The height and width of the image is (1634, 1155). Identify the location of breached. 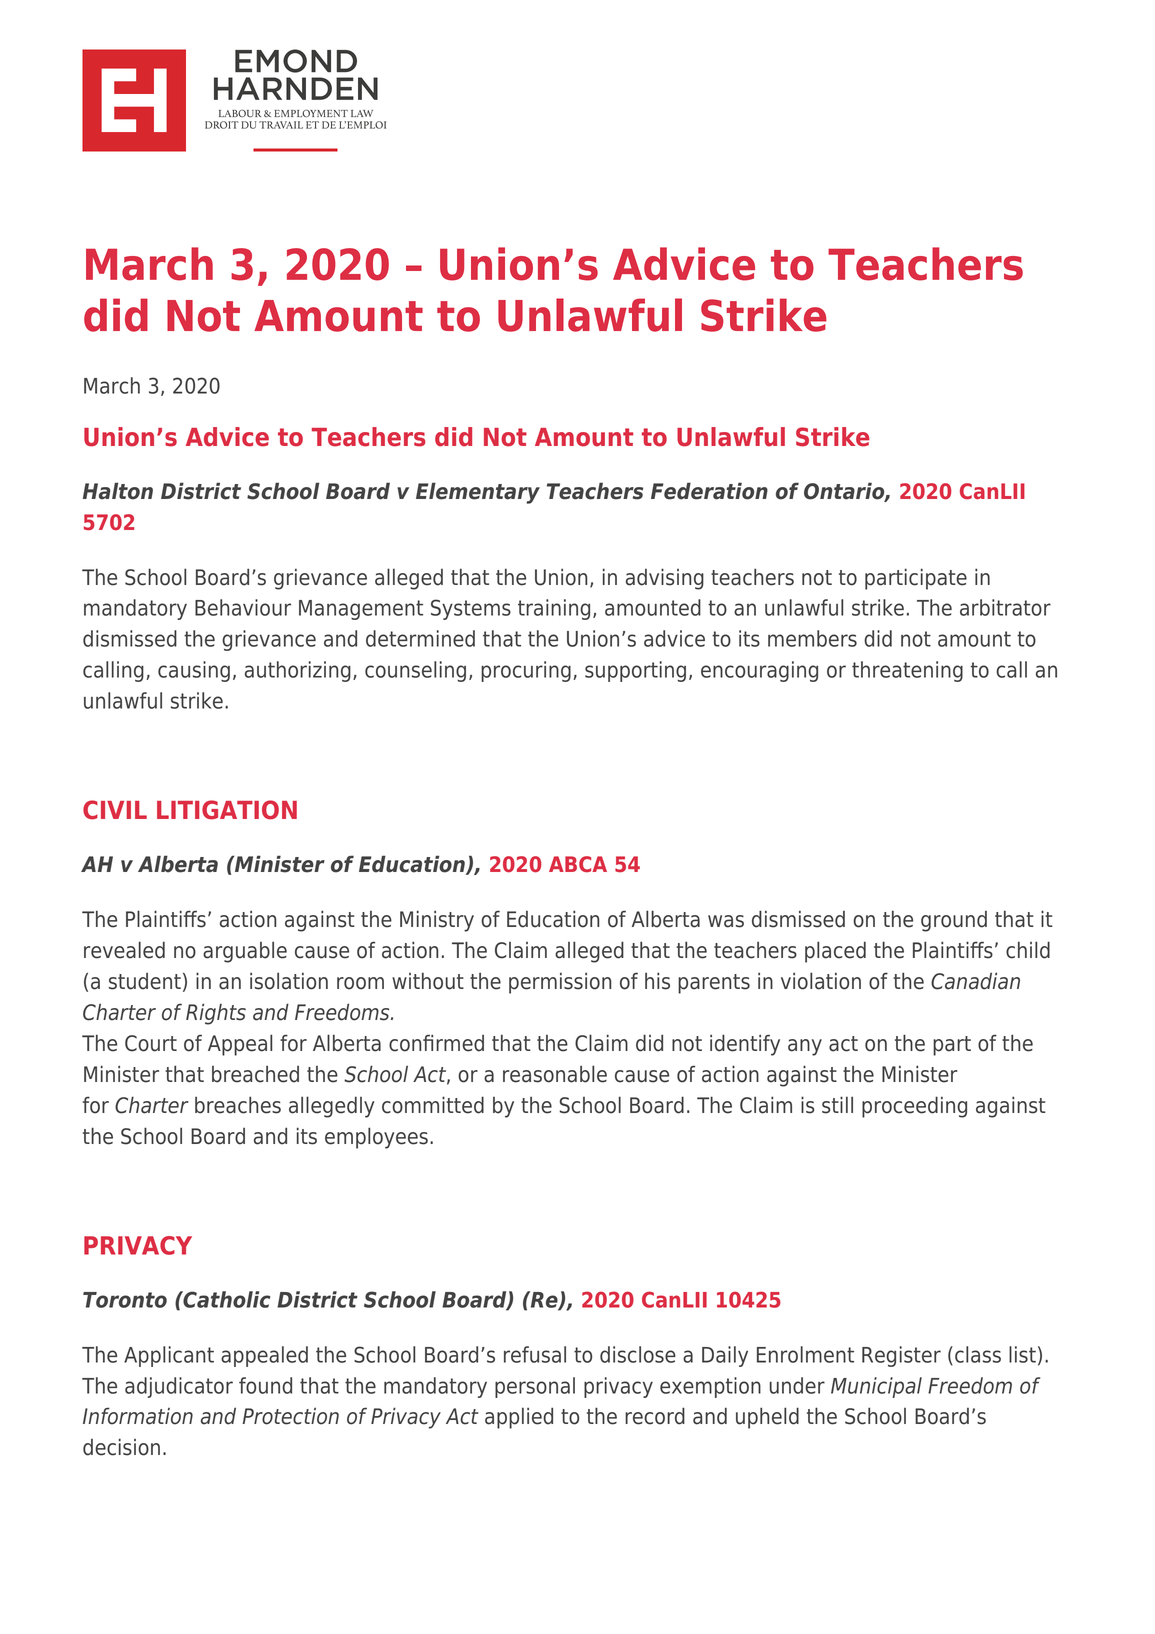
(255, 1074).
